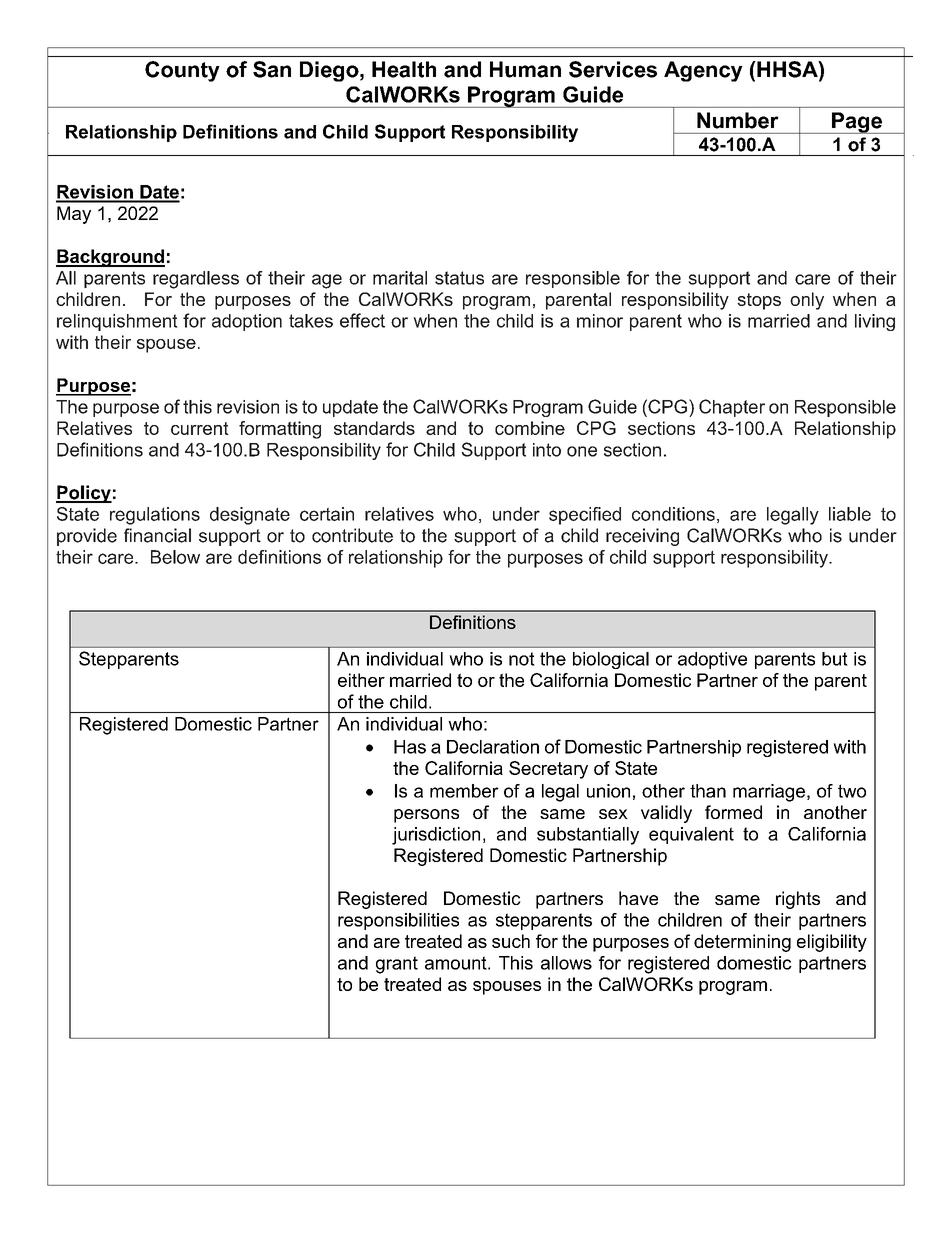 Image resolution: width=952 pixels, height=1233 pixels. What do you see at coordinates (769, 793) in the document?
I see `marriage` at bounding box center [769, 793].
